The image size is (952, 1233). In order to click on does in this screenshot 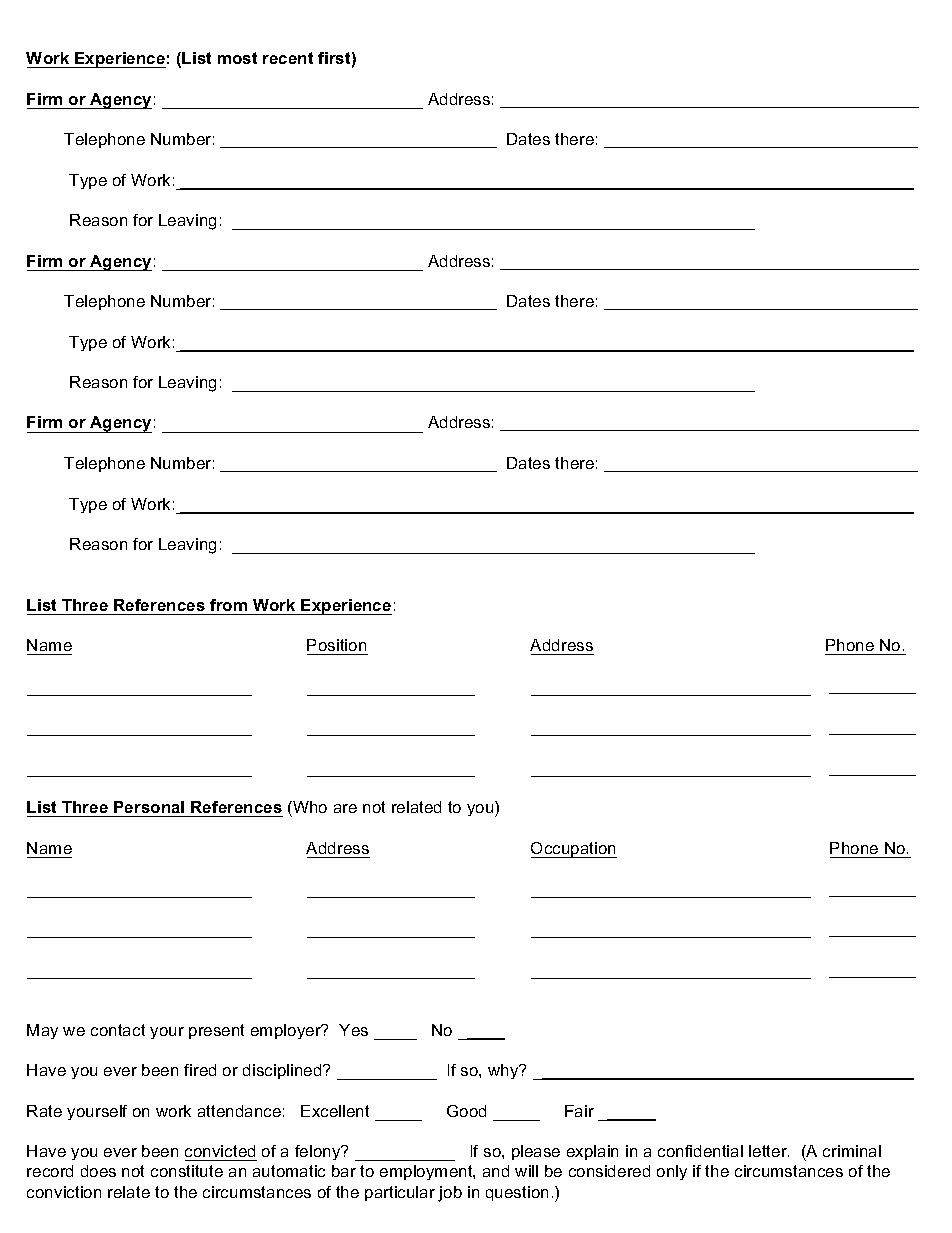, I will do `click(98, 1171)`.
